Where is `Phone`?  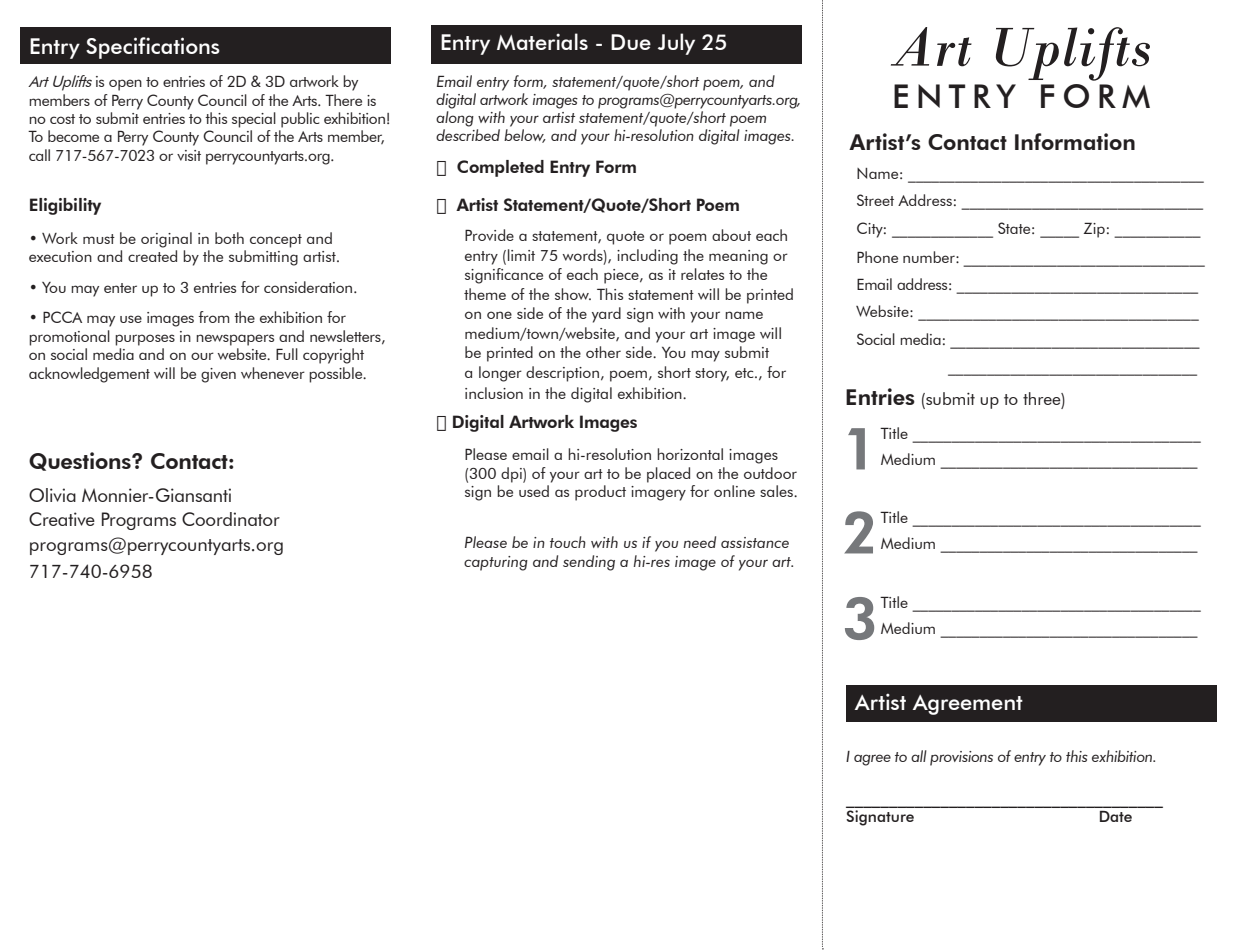
Phone is located at coordinates (877, 257).
